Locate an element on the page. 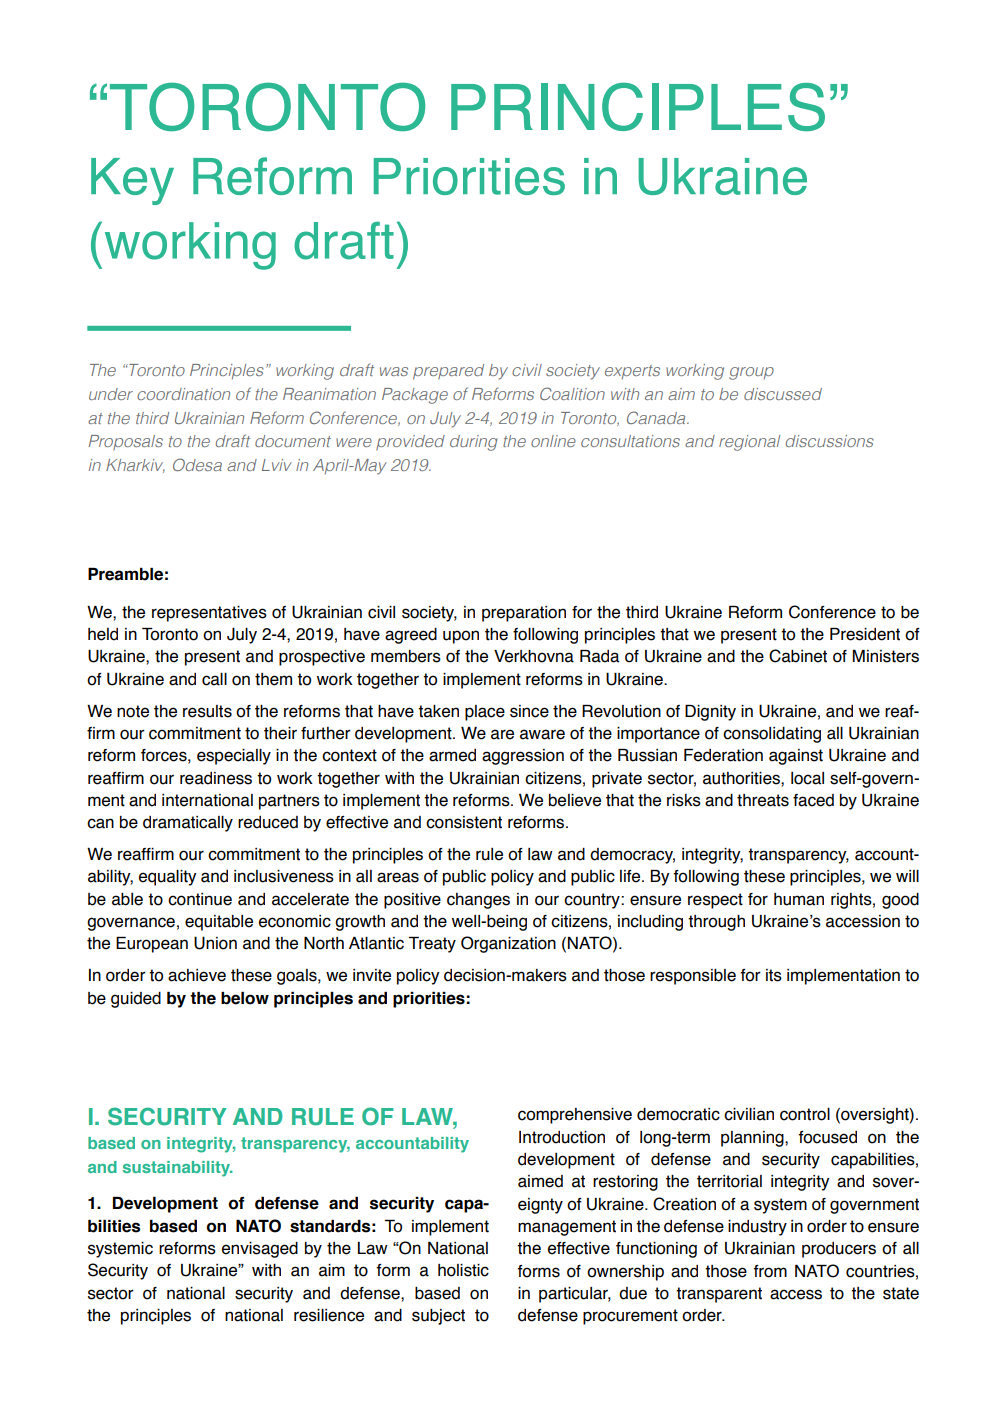  aggression is located at coordinates (523, 757).
